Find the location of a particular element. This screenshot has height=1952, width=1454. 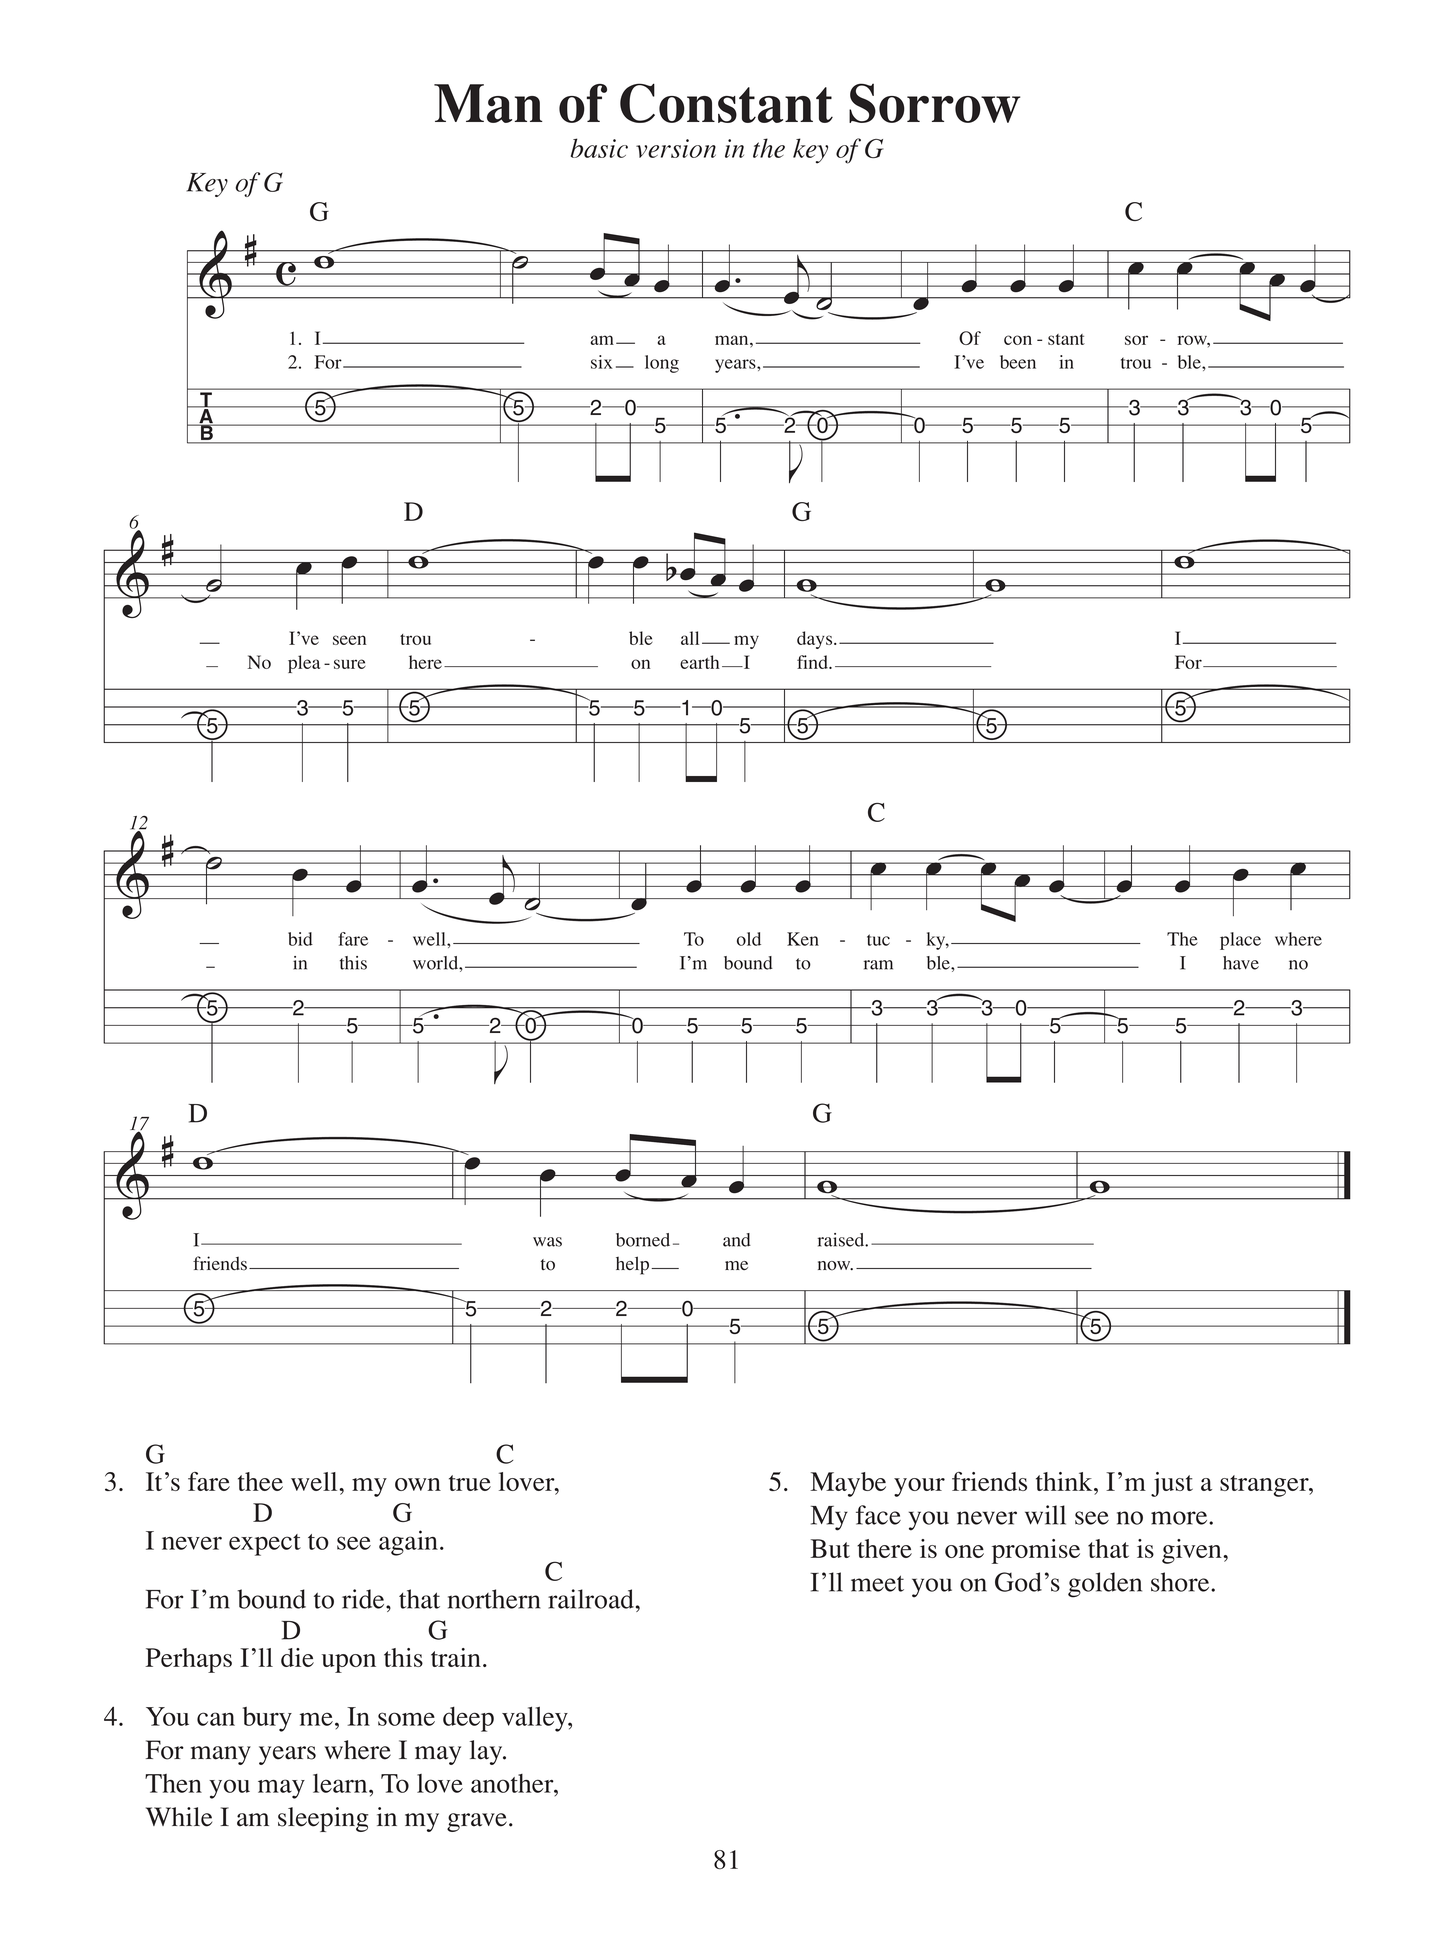

have is located at coordinates (1241, 963).
